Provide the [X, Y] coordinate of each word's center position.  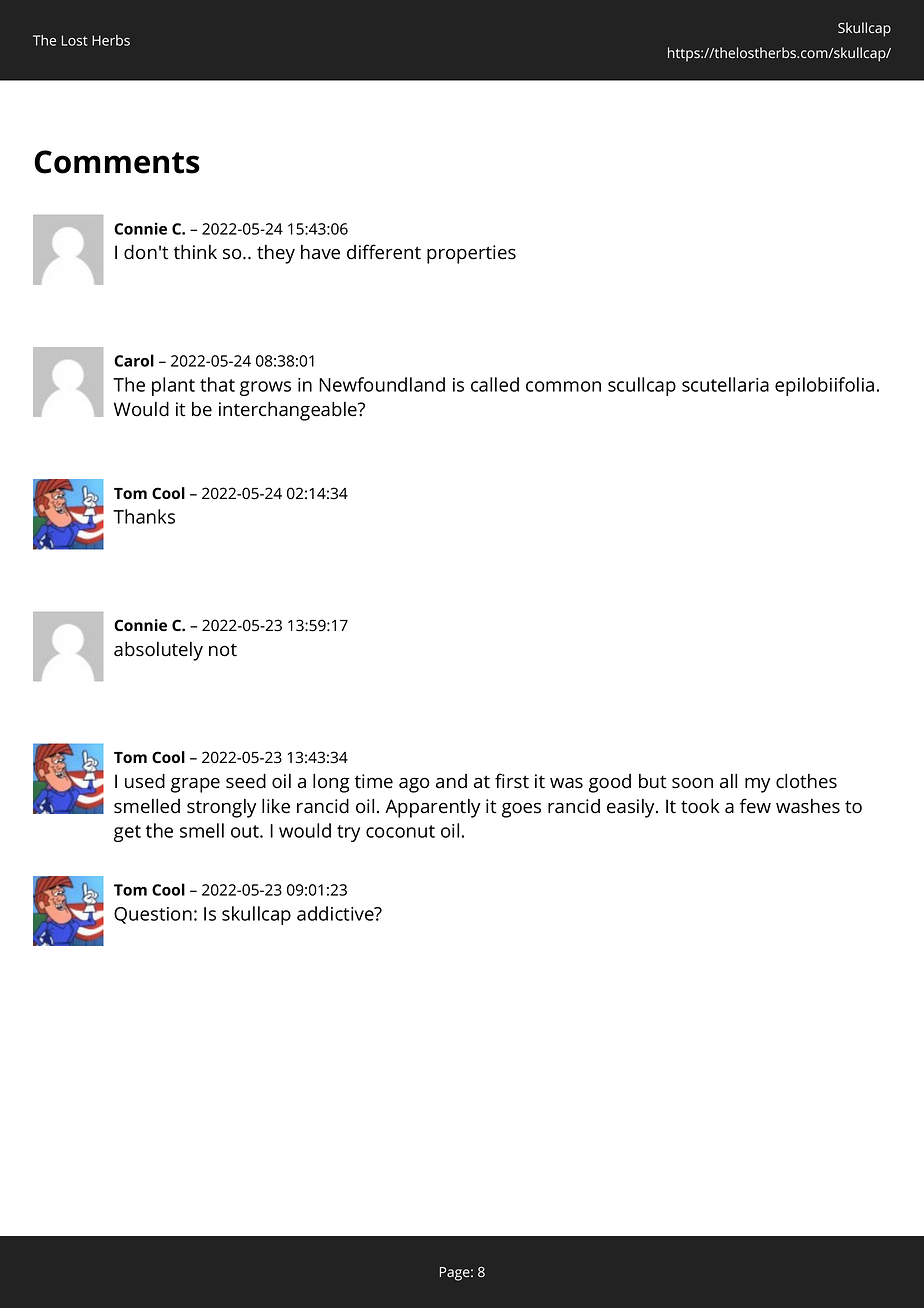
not [223, 650]
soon [692, 783]
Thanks [144, 516]
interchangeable [289, 411]
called [495, 384]
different [384, 252]
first [512, 781]
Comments [117, 162]
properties [471, 254]
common [563, 386]
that [217, 384]
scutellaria [725, 384]
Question [153, 915]
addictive [336, 913]
